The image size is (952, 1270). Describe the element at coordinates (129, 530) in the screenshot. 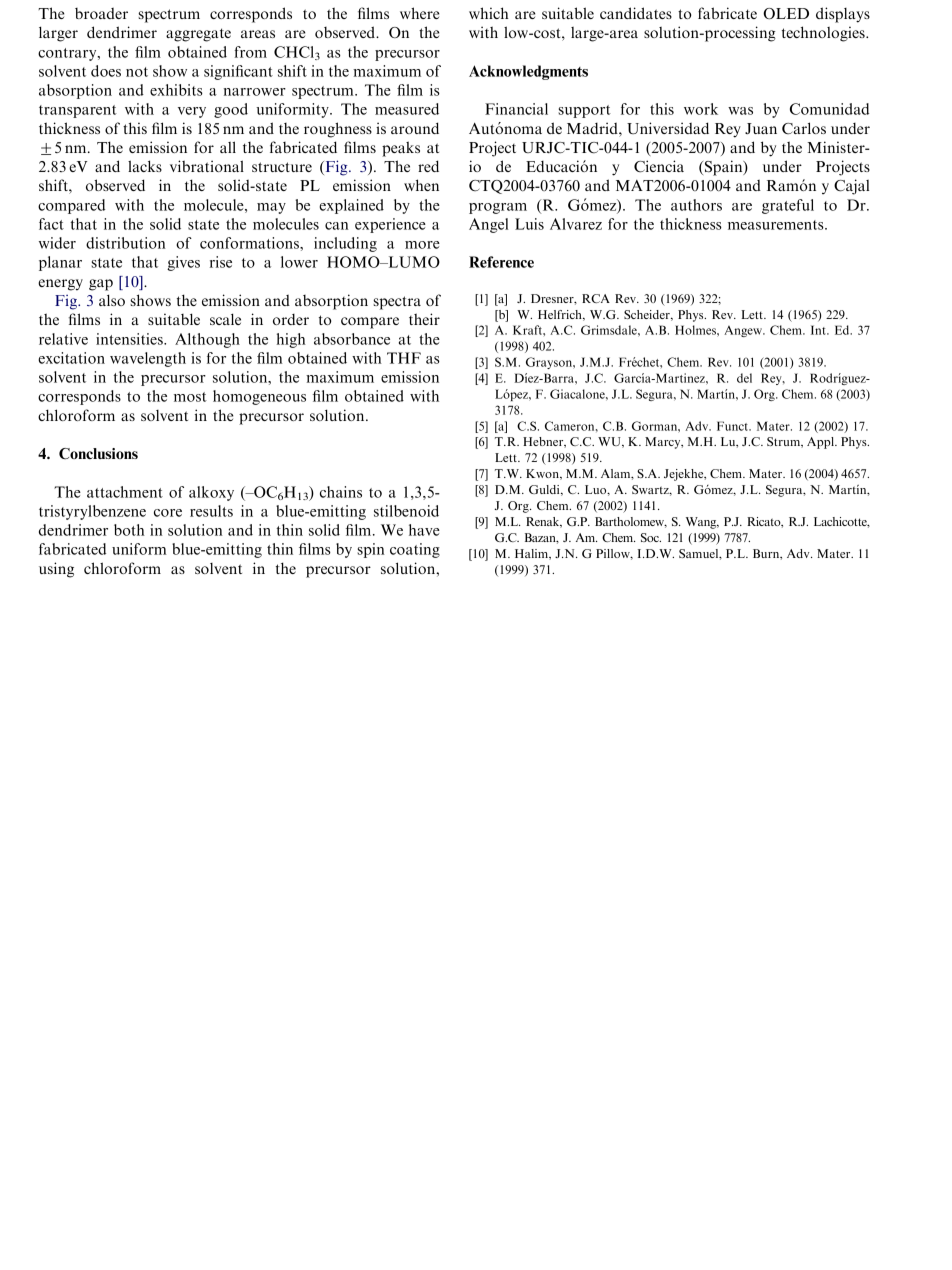

I see `both` at that location.
